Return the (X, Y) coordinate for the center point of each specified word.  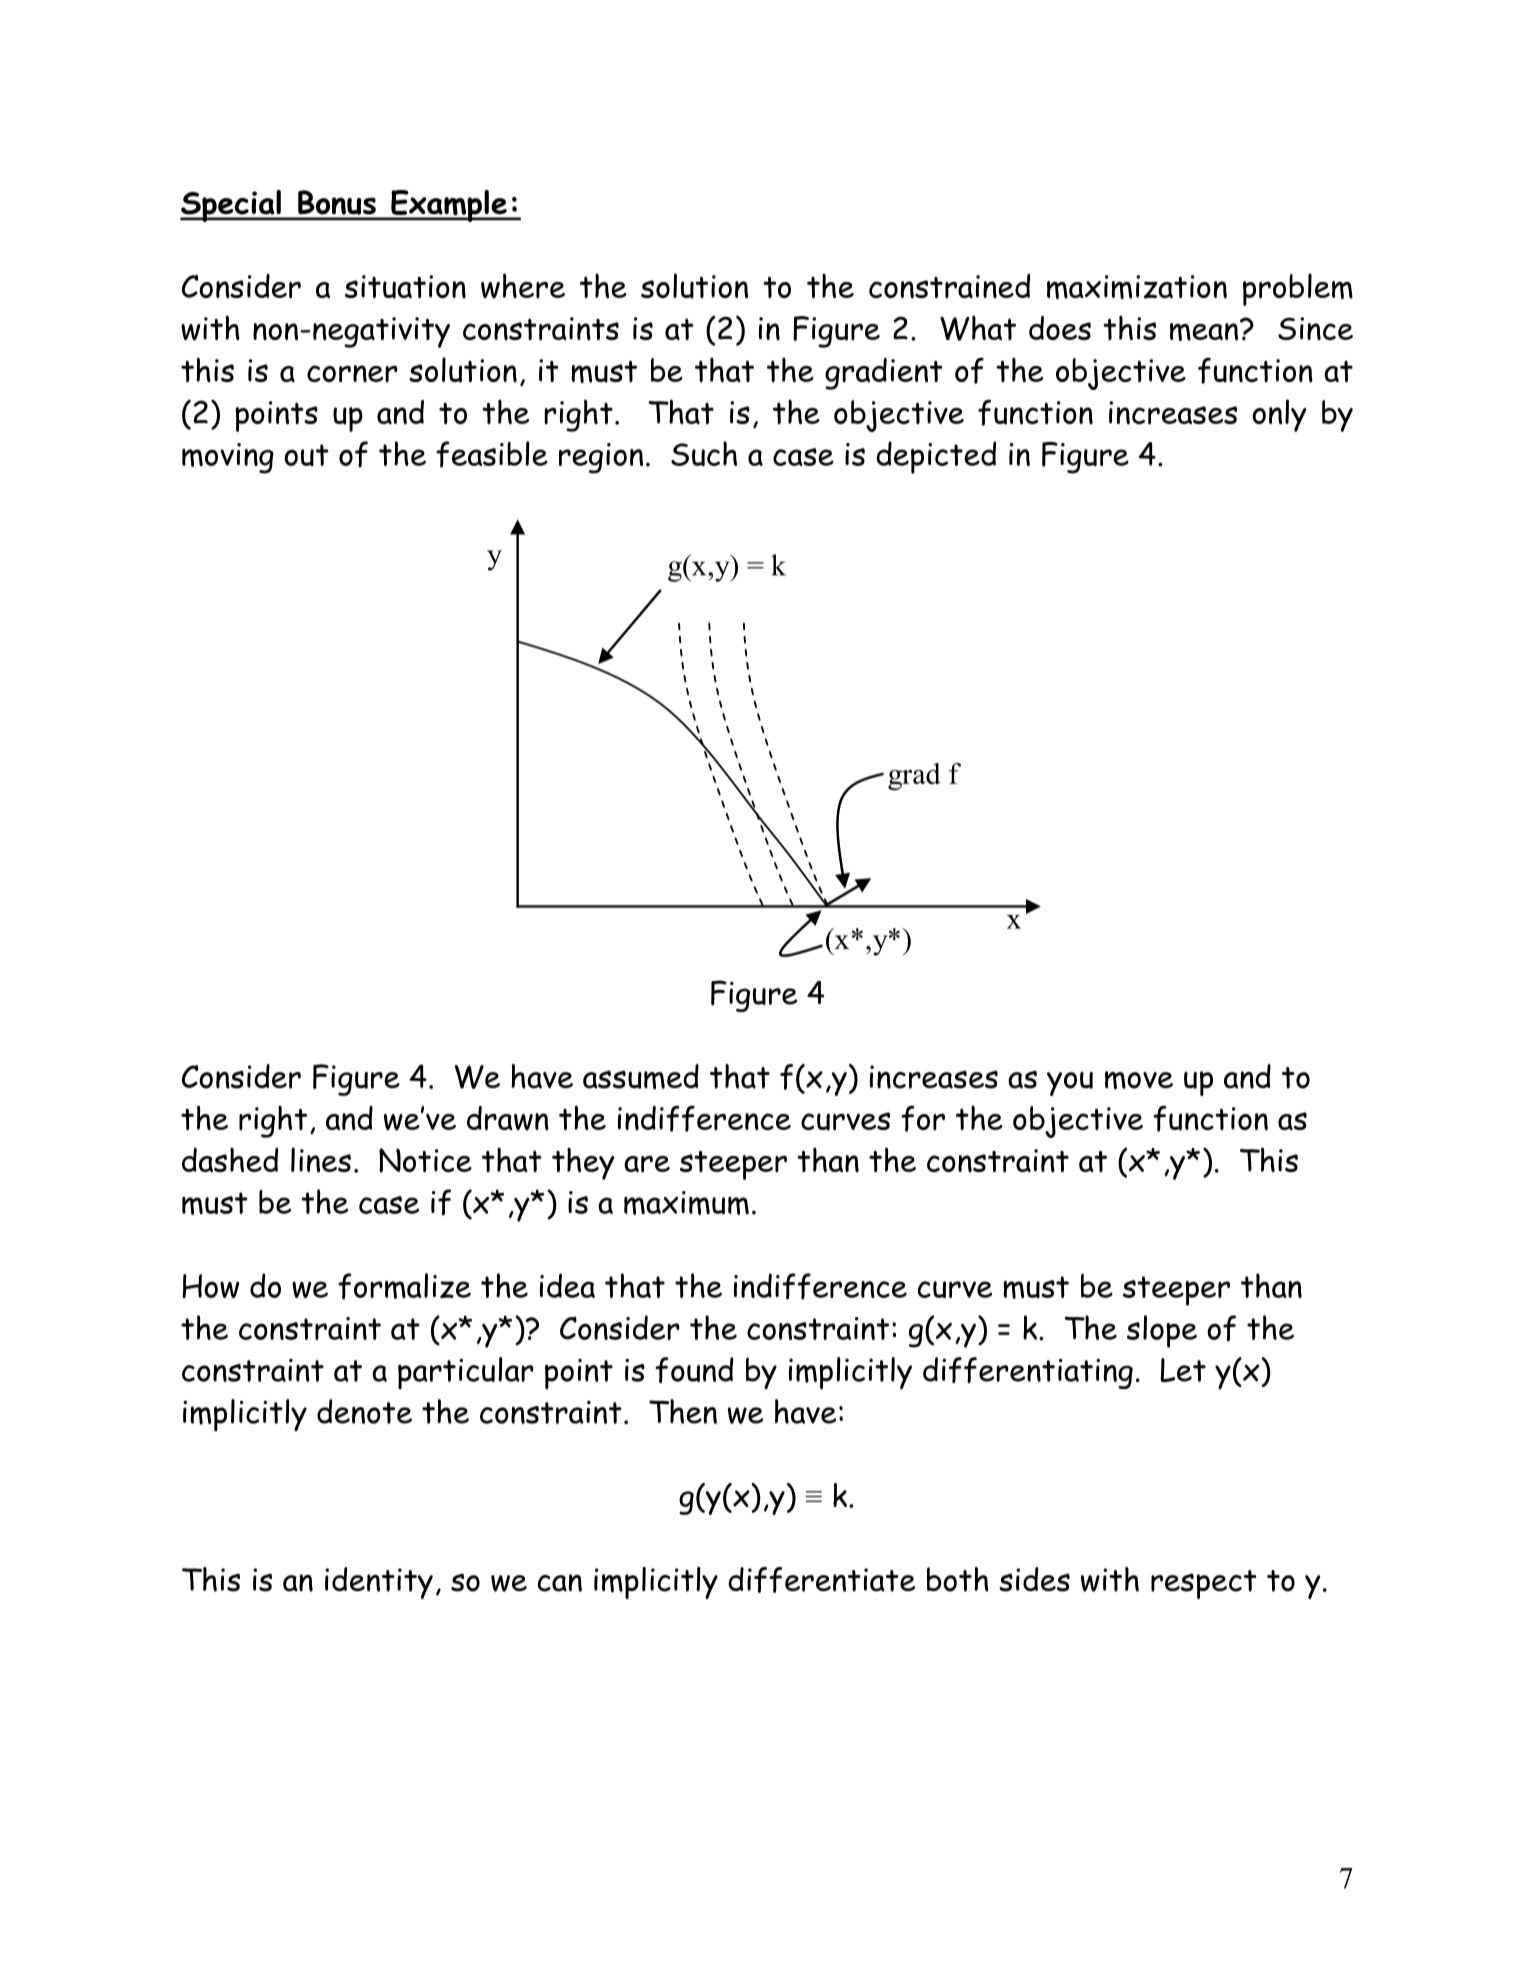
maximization (1137, 287)
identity (379, 1583)
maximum (686, 1203)
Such (704, 453)
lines (321, 1160)
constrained (949, 286)
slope (1162, 1331)
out (306, 455)
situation (405, 287)
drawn (508, 1118)
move (1139, 1080)
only (1279, 415)
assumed (641, 1077)
